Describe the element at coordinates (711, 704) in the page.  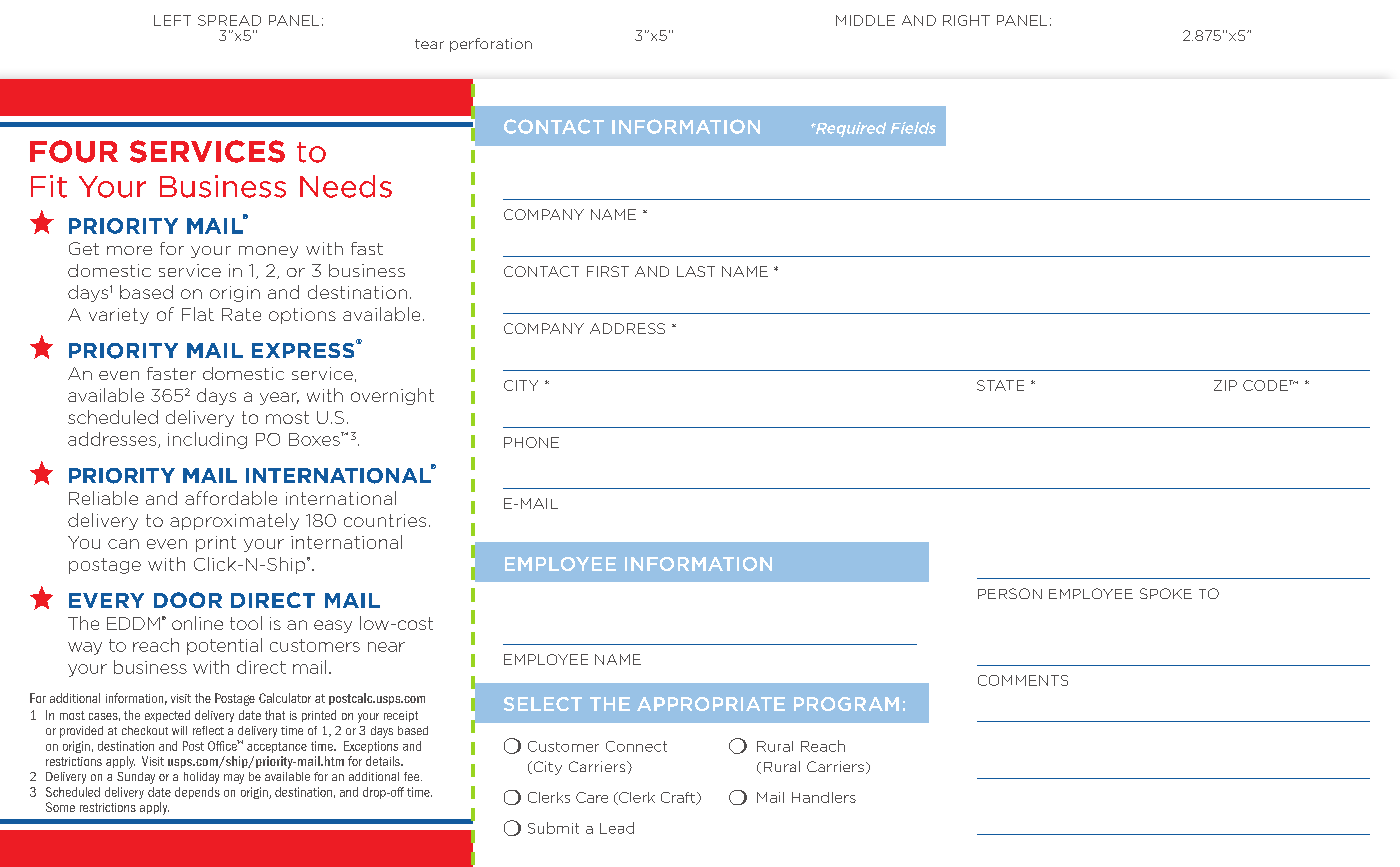
I see `APPROPRIATE` at that location.
